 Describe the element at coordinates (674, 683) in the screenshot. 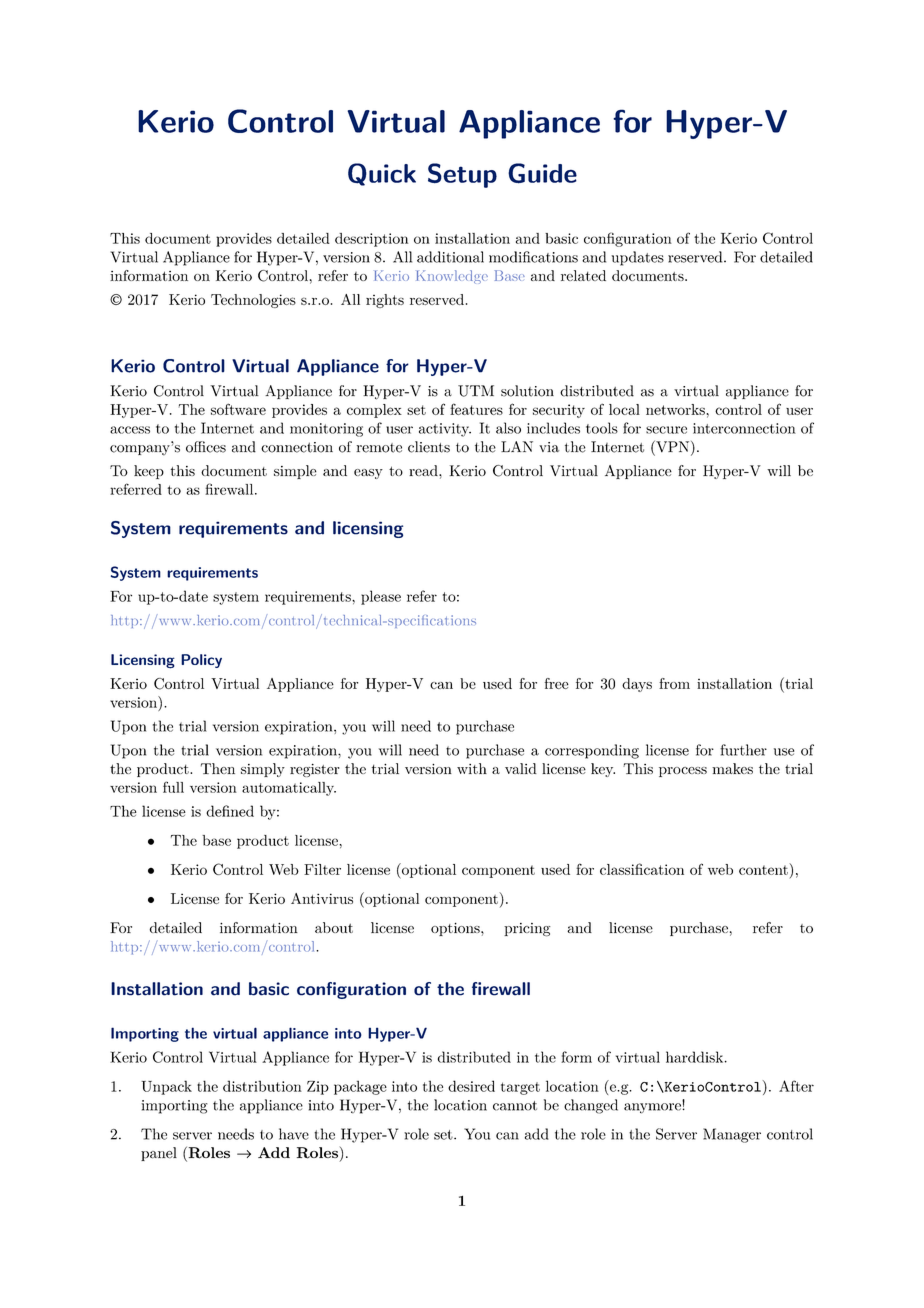

I see `from` at that location.
